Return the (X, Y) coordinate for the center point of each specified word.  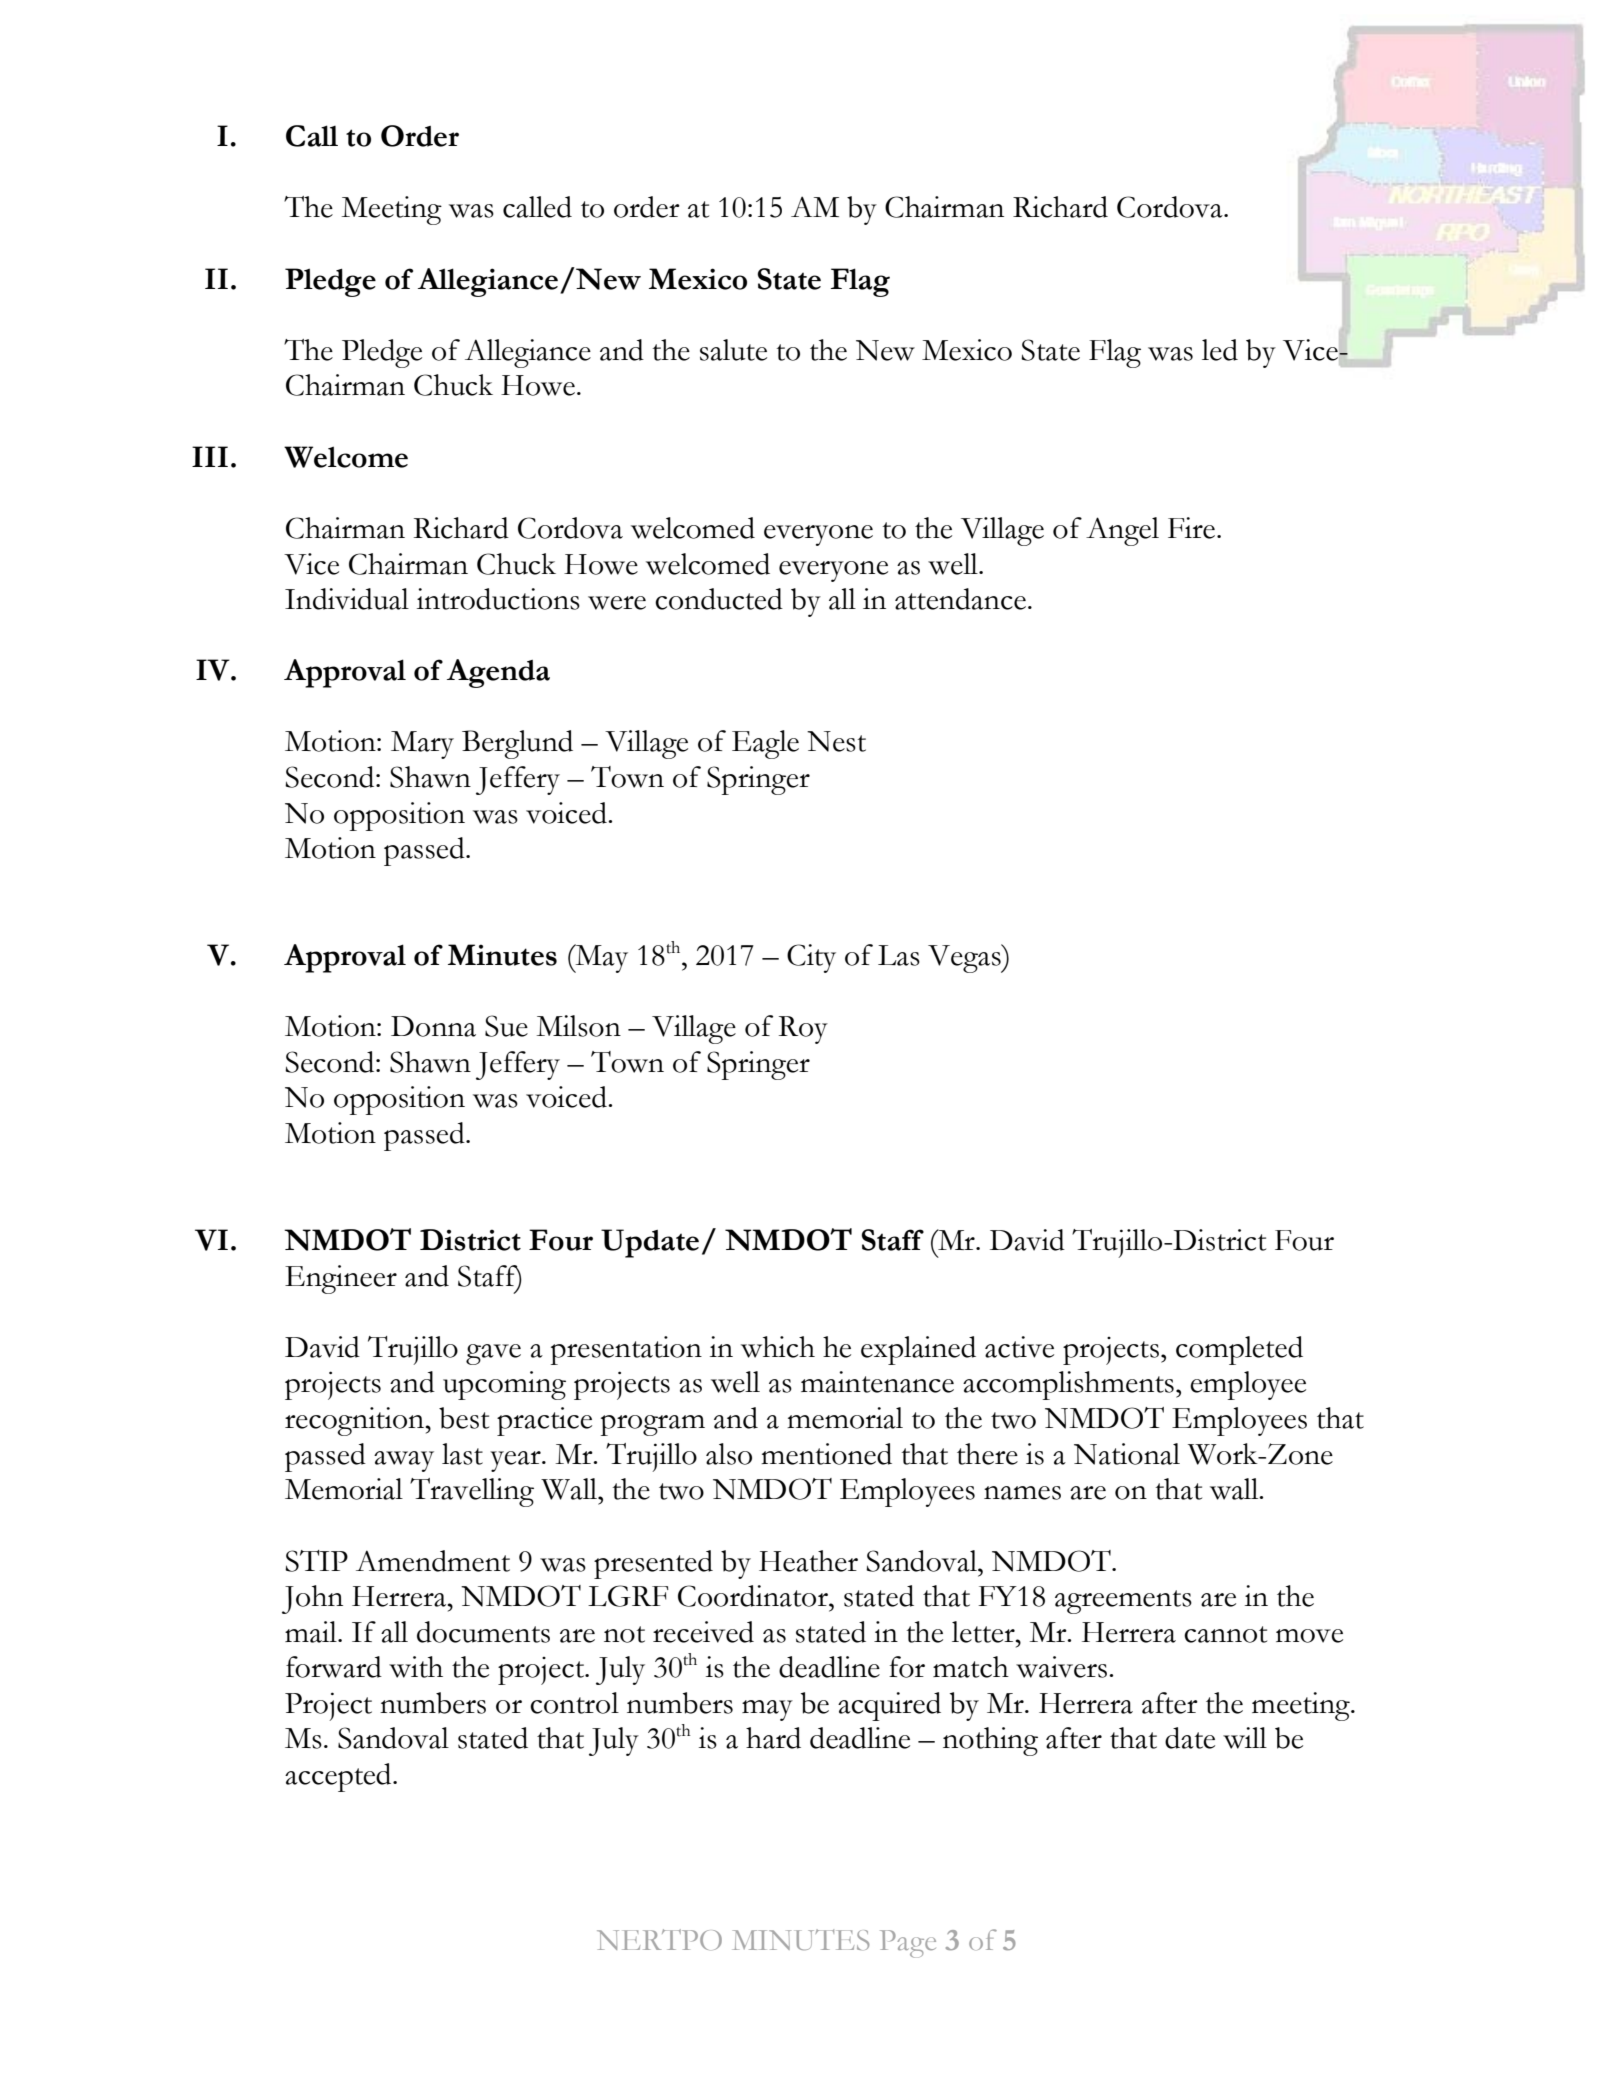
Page (908, 1944)
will (1245, 1738)
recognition (356, 1421)
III (210, 456)
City (811, 958)
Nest (836, 741)
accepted (339, 1777)
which (778, 1347)
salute (733, 350)
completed (1239, 1350)
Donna (433, 1026)
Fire (1191, 528)
